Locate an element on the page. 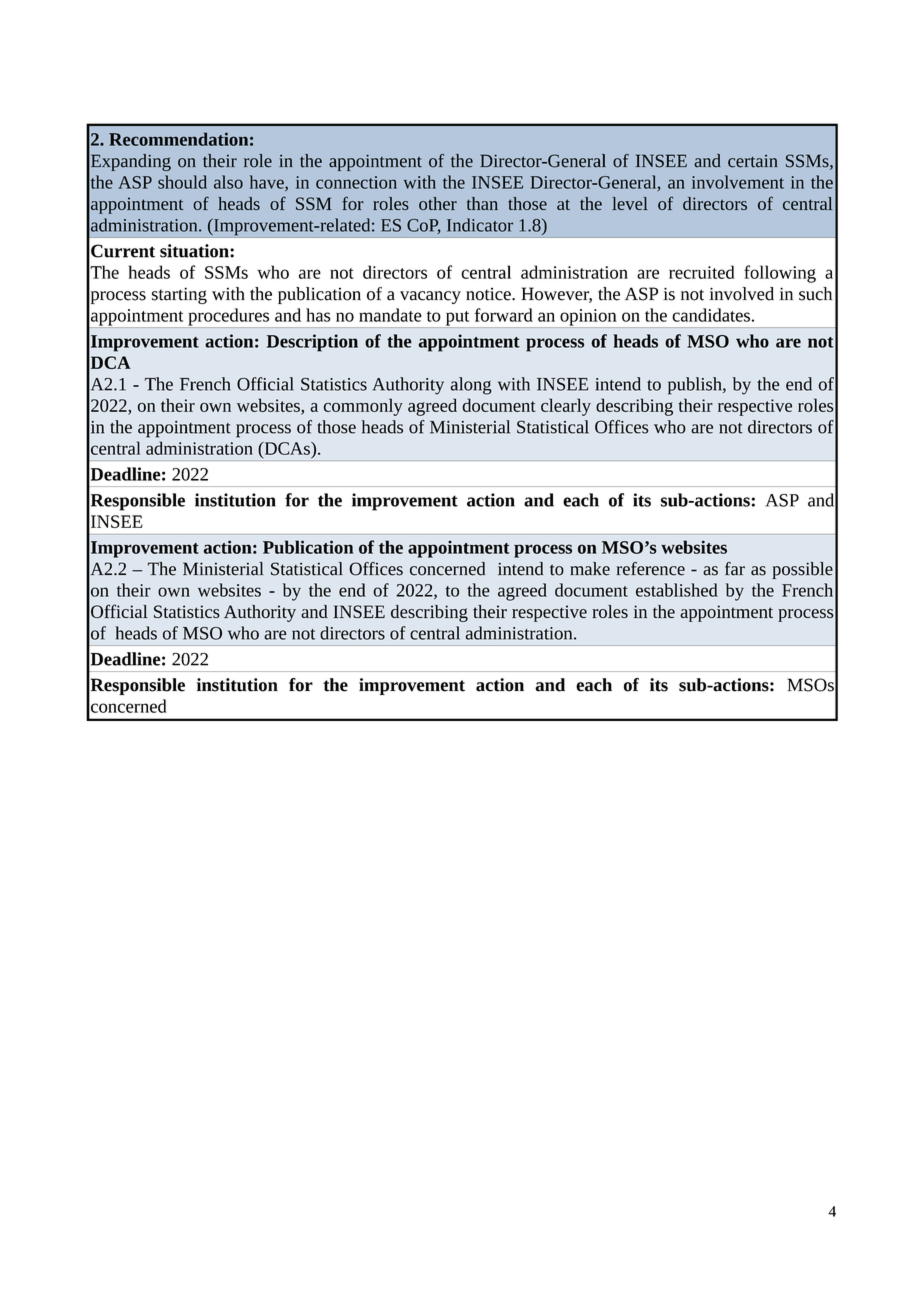 The image size is (924, 1308). reference is located at coordinates (651, 569).
